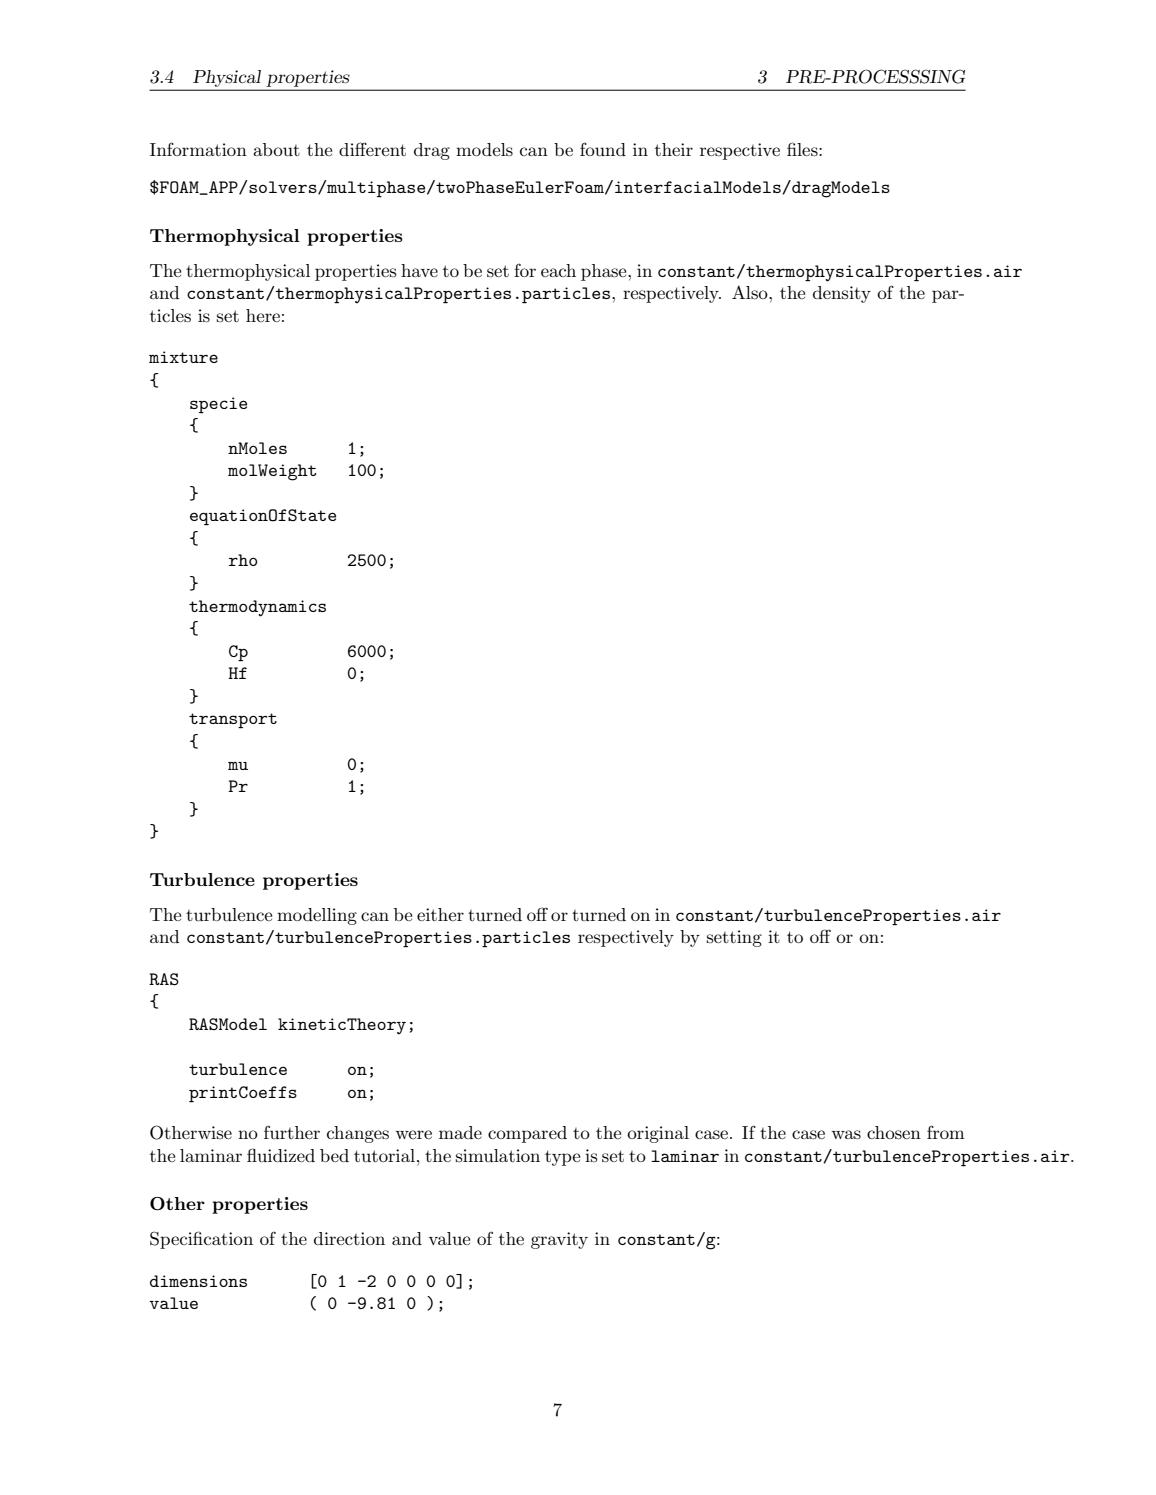 The height and width of the screenshot is (1495, 1156). Describe the element at coordinates (243, 560) in the screenshot. I see `rho` at that location.
